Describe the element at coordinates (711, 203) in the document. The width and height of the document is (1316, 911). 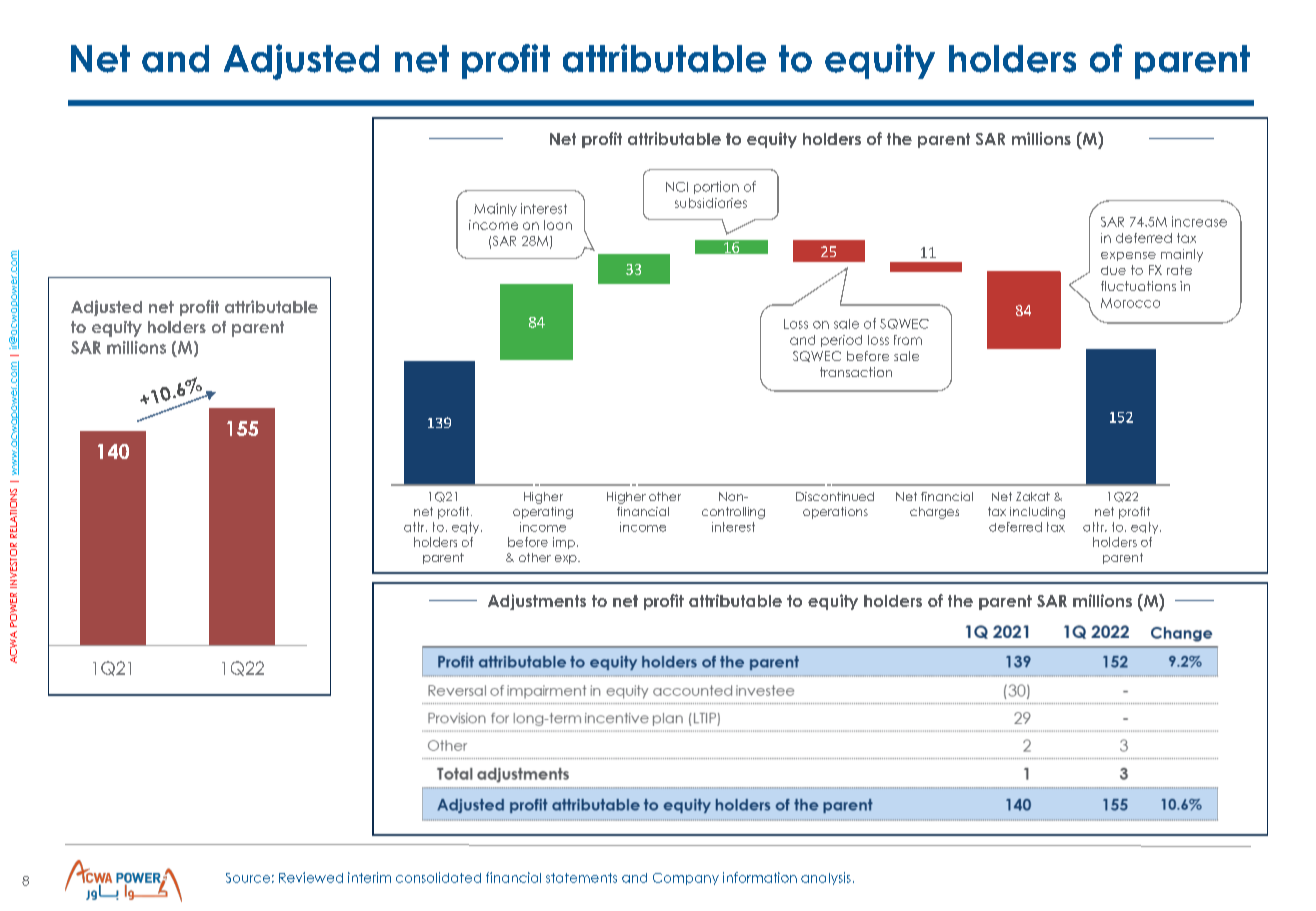
I see `subsidiaries` at that location.
